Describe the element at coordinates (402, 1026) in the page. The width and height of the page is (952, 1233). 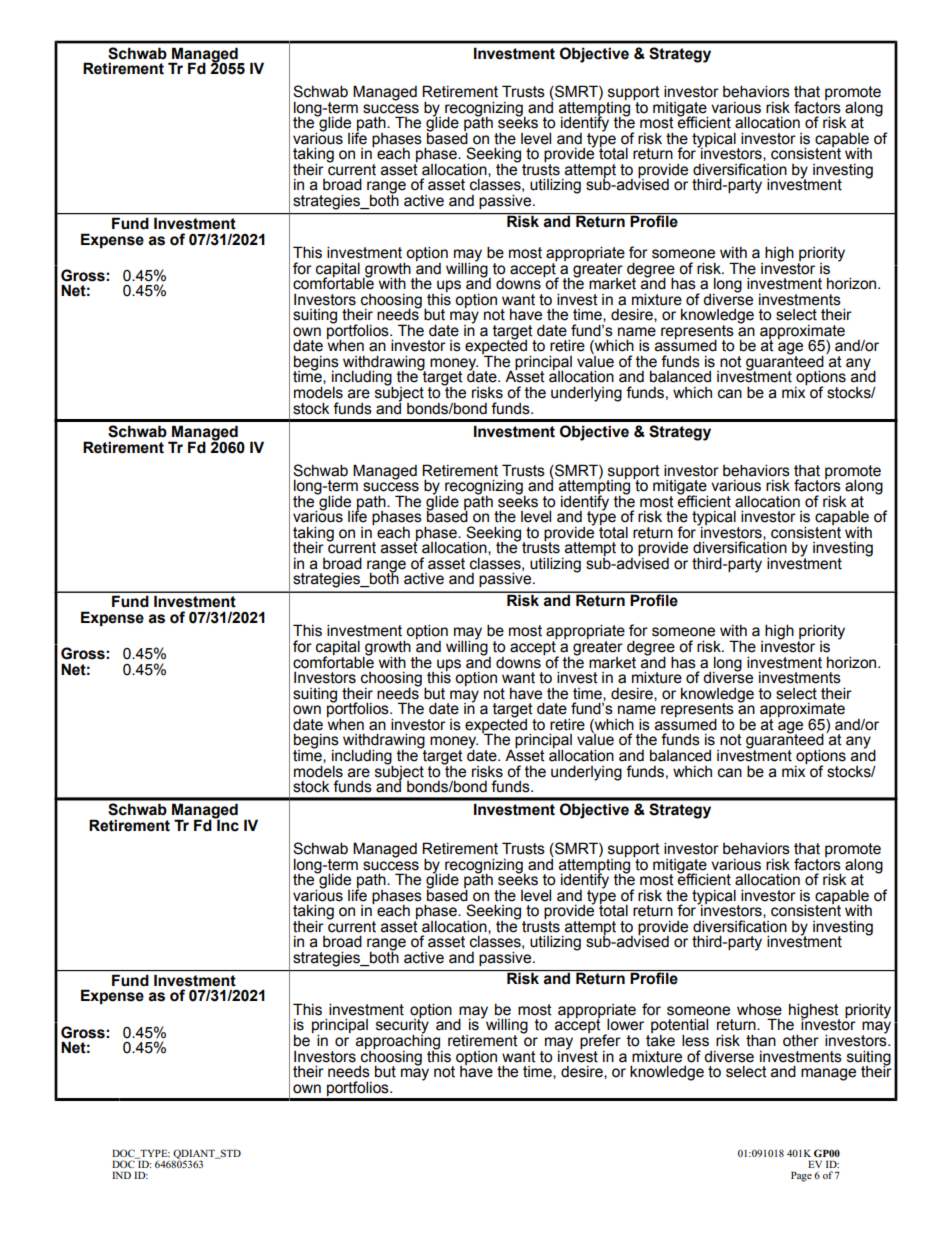
I see `security` at that location.
